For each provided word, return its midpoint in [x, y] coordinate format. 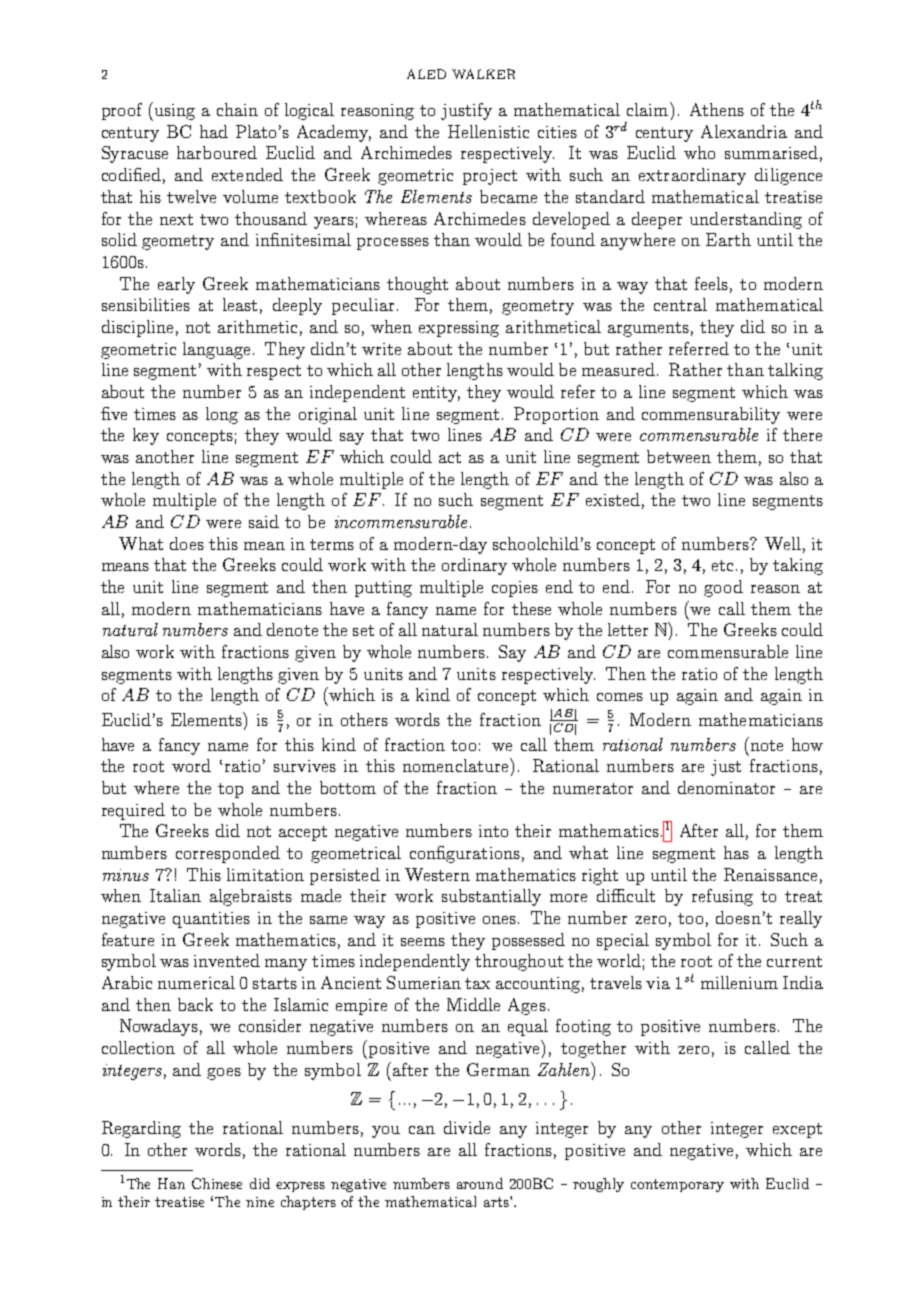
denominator [726, 787]
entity [436, 394]
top [230, 790]
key [146, 436]
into [493, 831]
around [480, 1183]
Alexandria [744, 131]
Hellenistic [488, 131]
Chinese [217, 1183]
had [214, 131]
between [679, 456]
